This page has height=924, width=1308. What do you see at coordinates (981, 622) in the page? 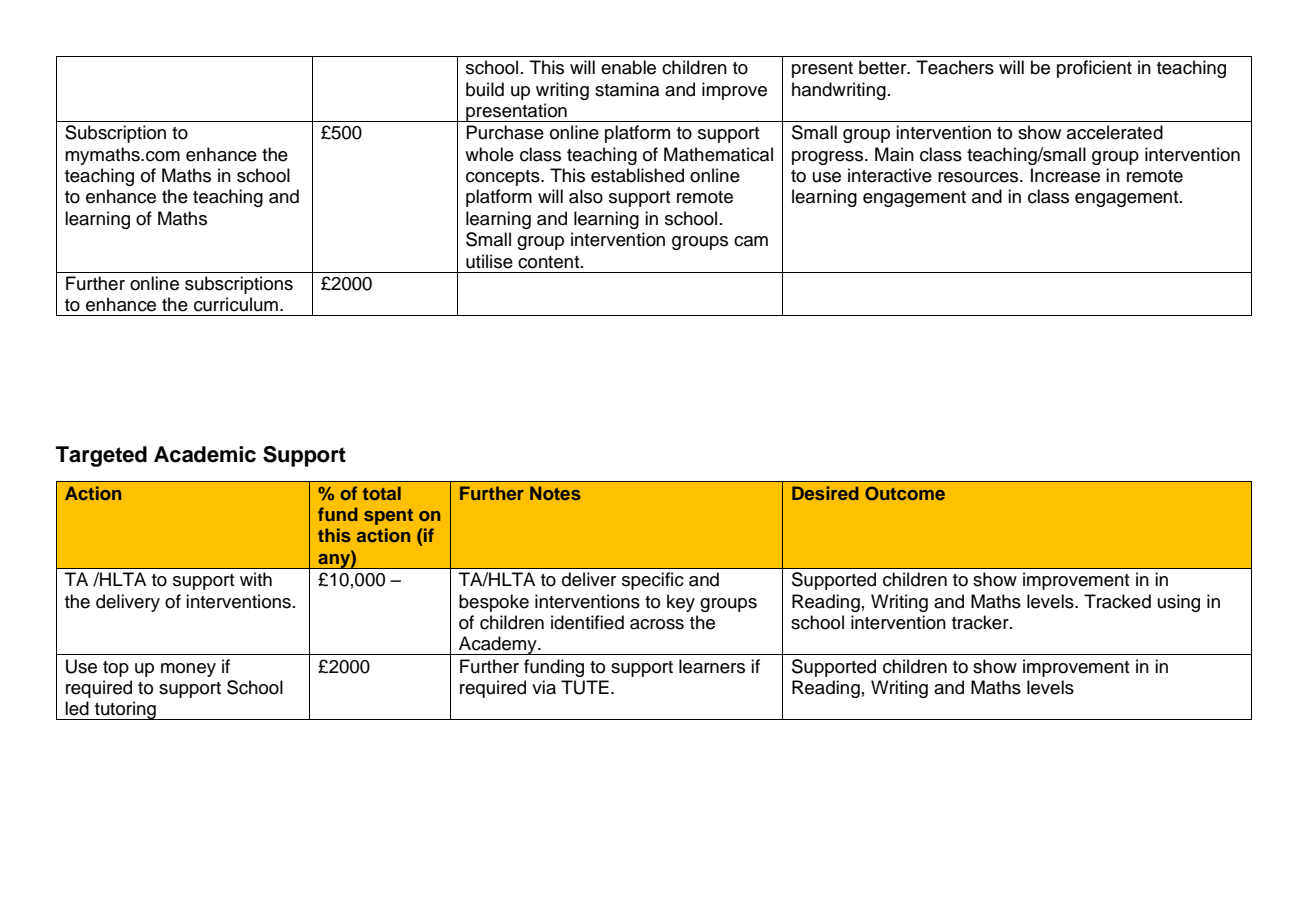
I see `tracker` at bounding box center [981, 622].
